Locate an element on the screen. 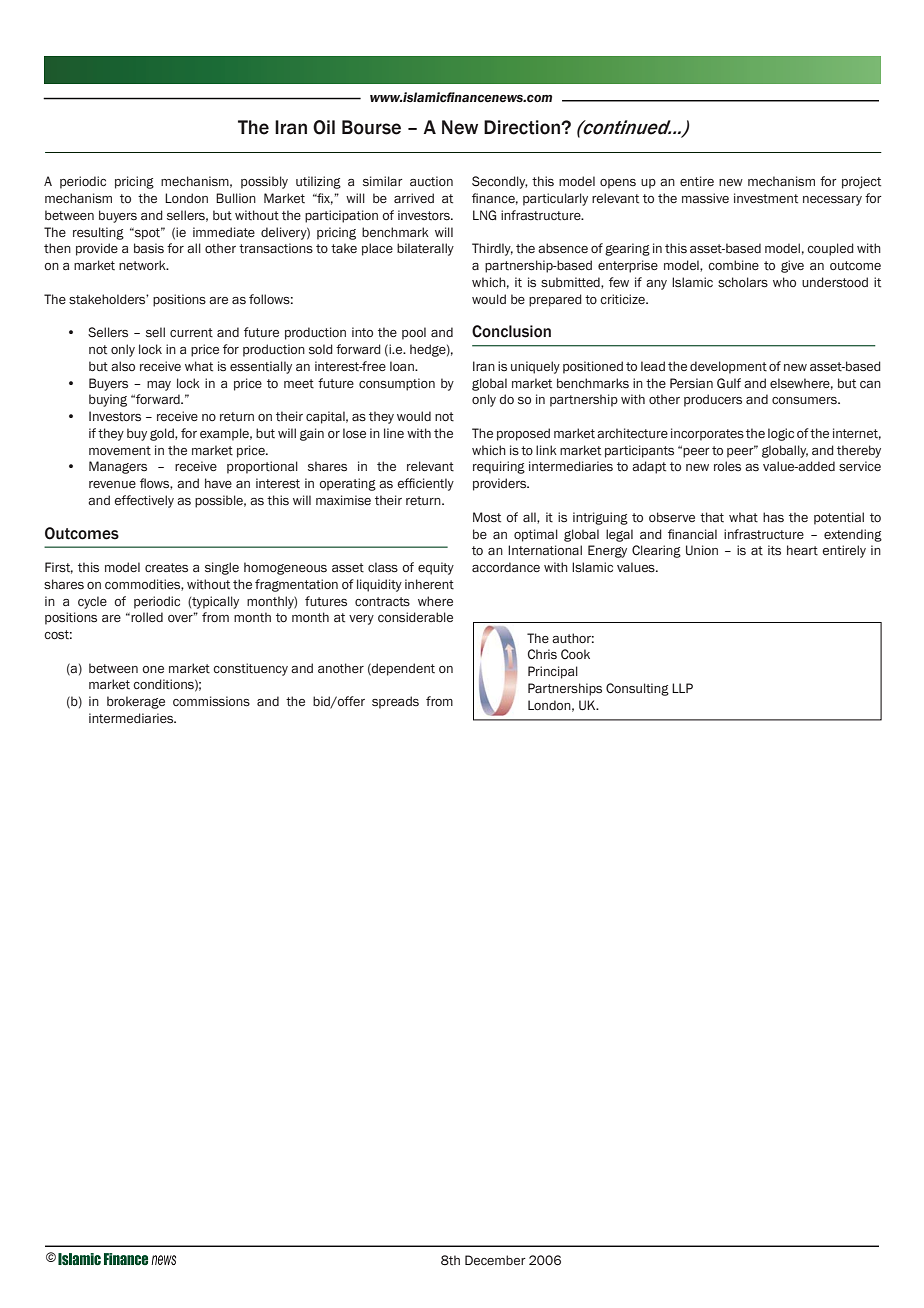 This screenshot has height=1308, width=924. logic is located at coordinates (781, 434).
